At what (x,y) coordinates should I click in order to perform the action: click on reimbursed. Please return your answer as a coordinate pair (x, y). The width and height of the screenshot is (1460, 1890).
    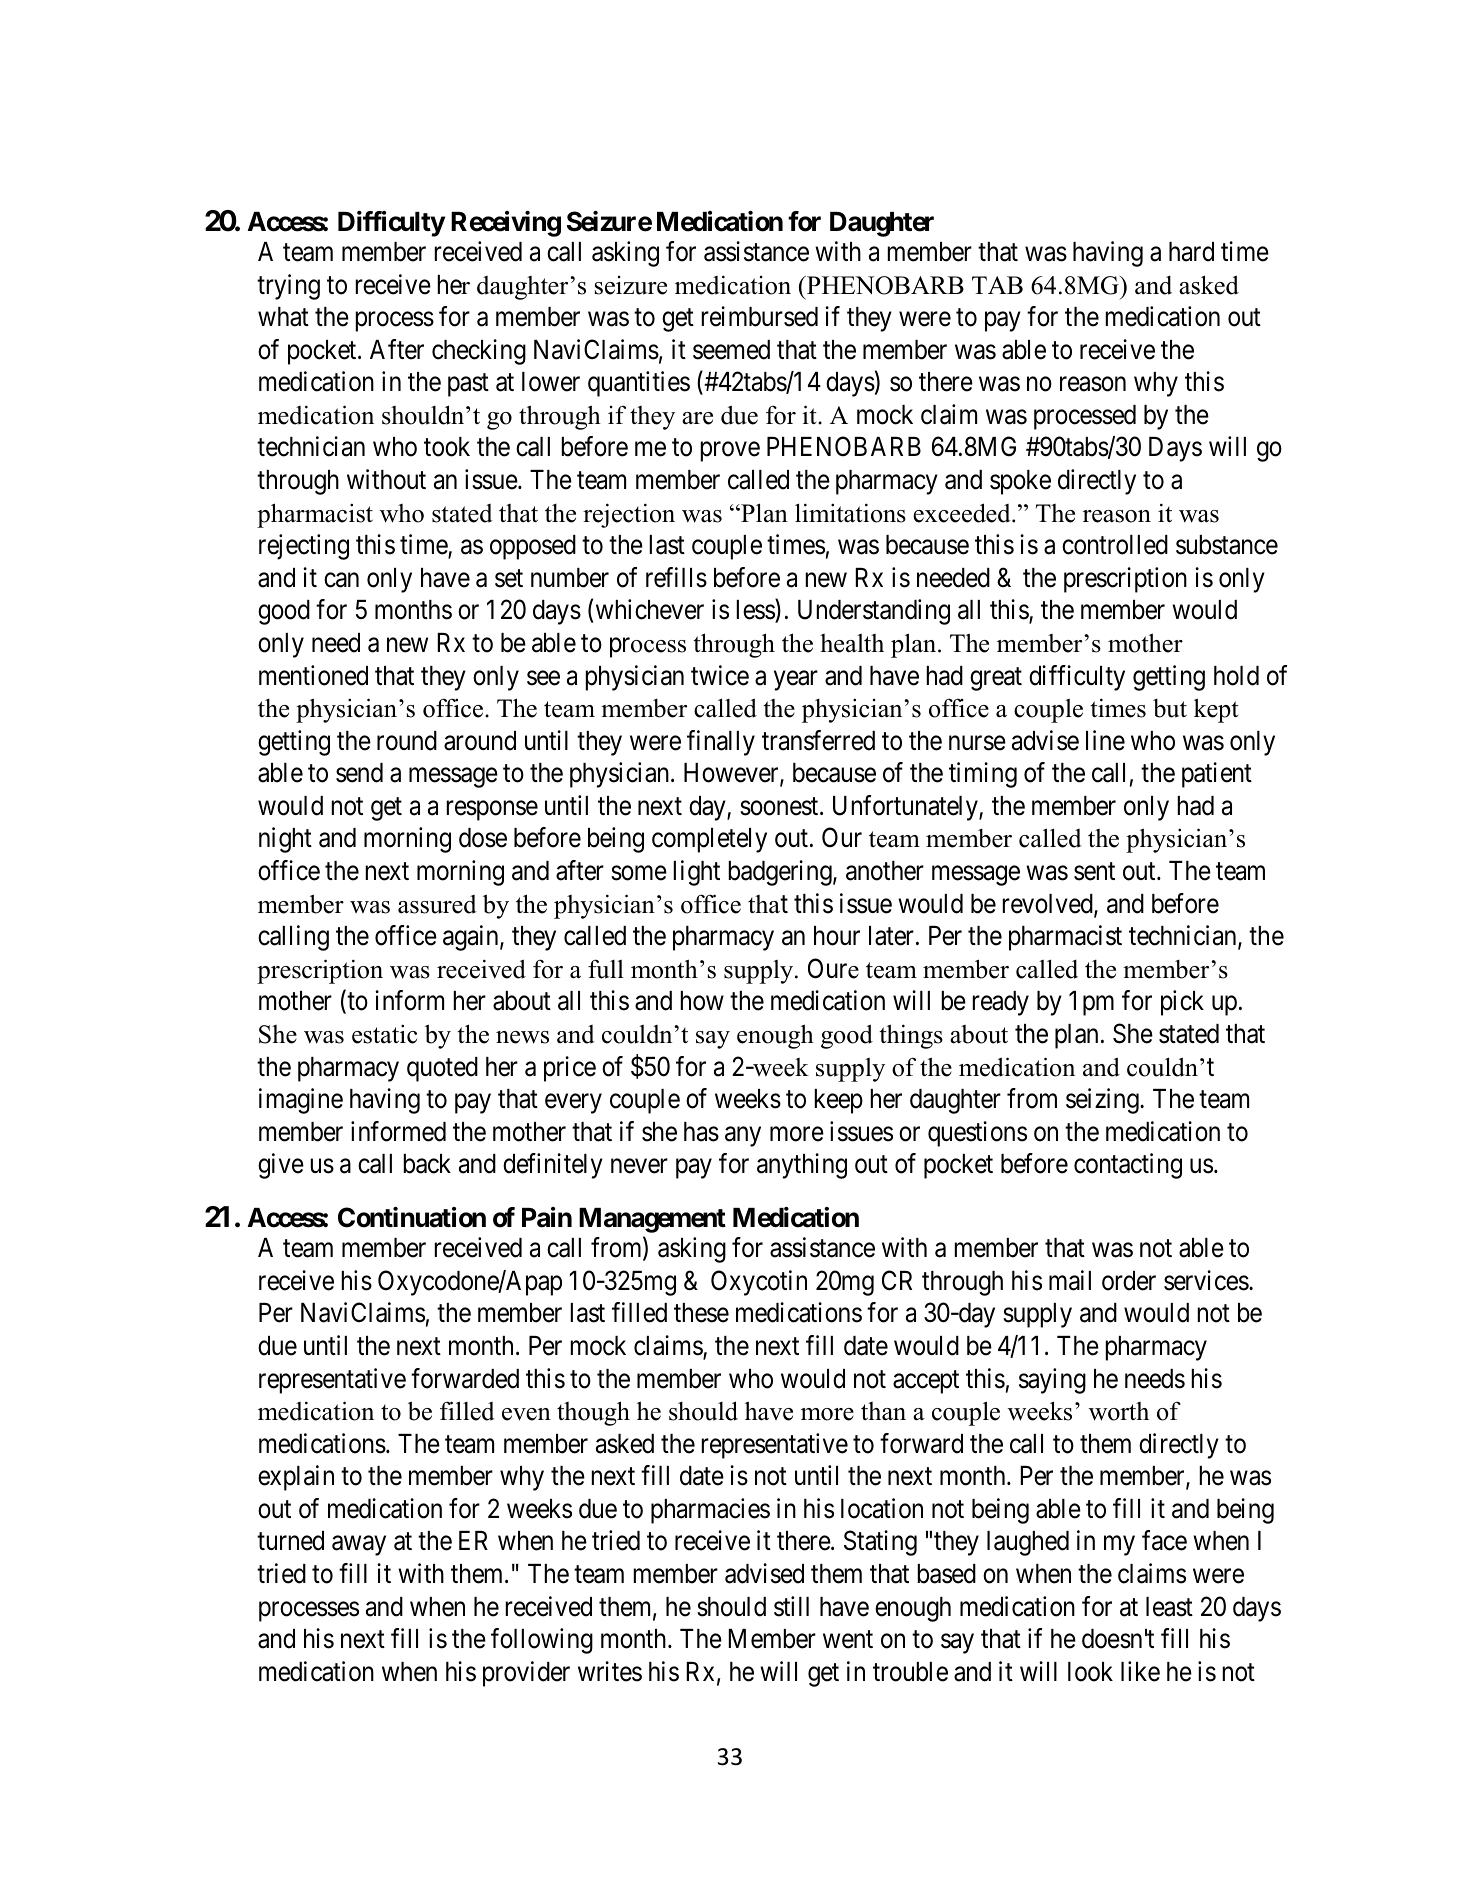
    Looking at the image, I should click on (759, 316).
